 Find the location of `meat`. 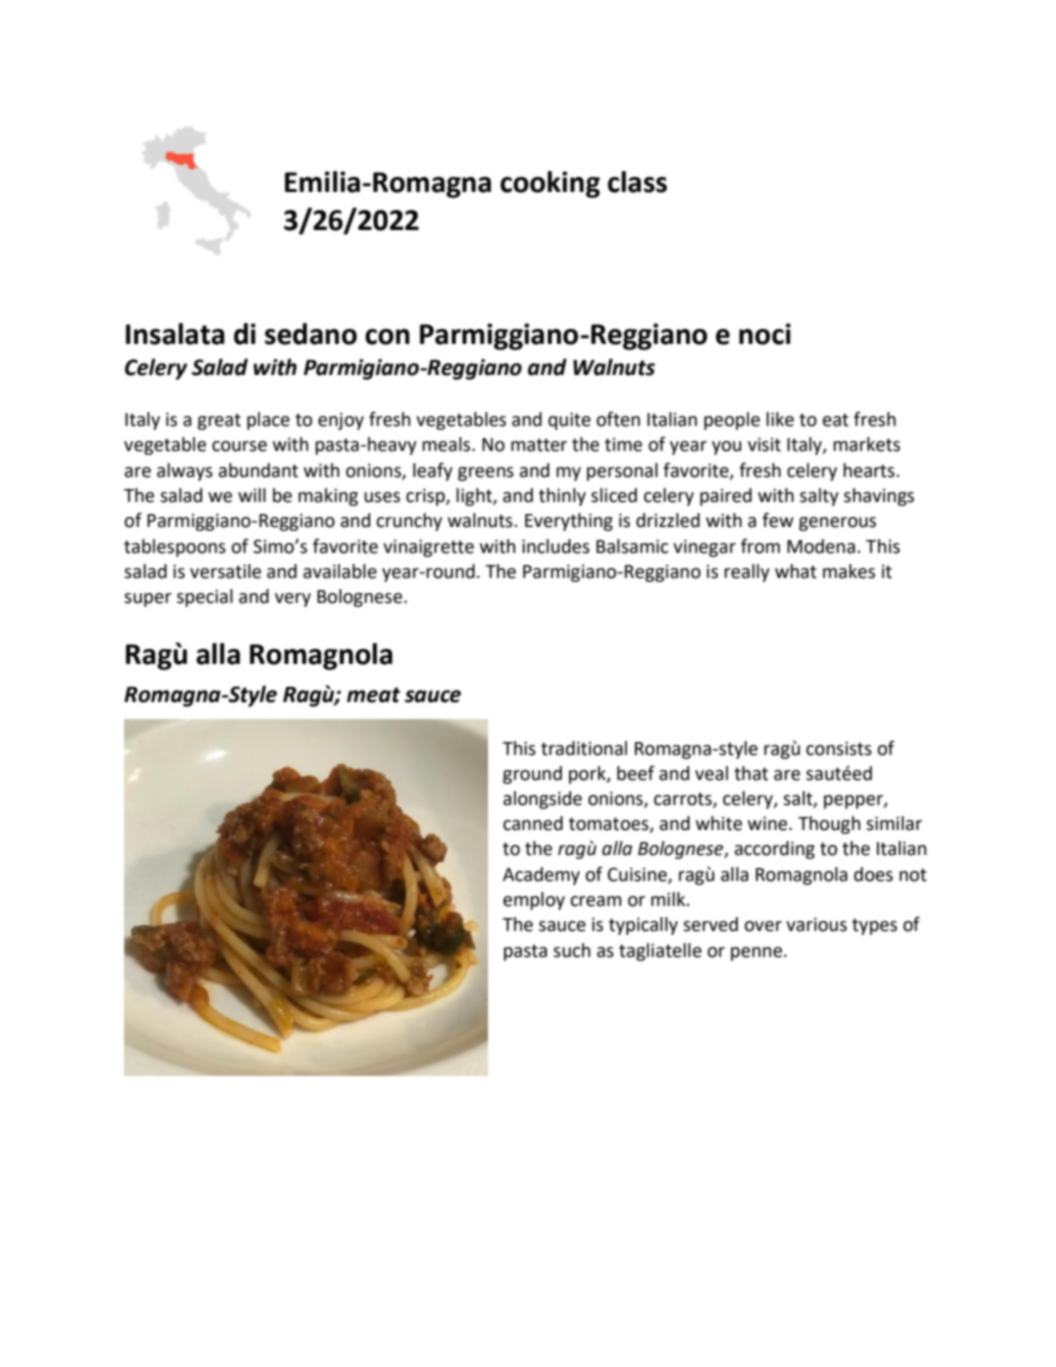

meat is located at coordinates (373, 695).
